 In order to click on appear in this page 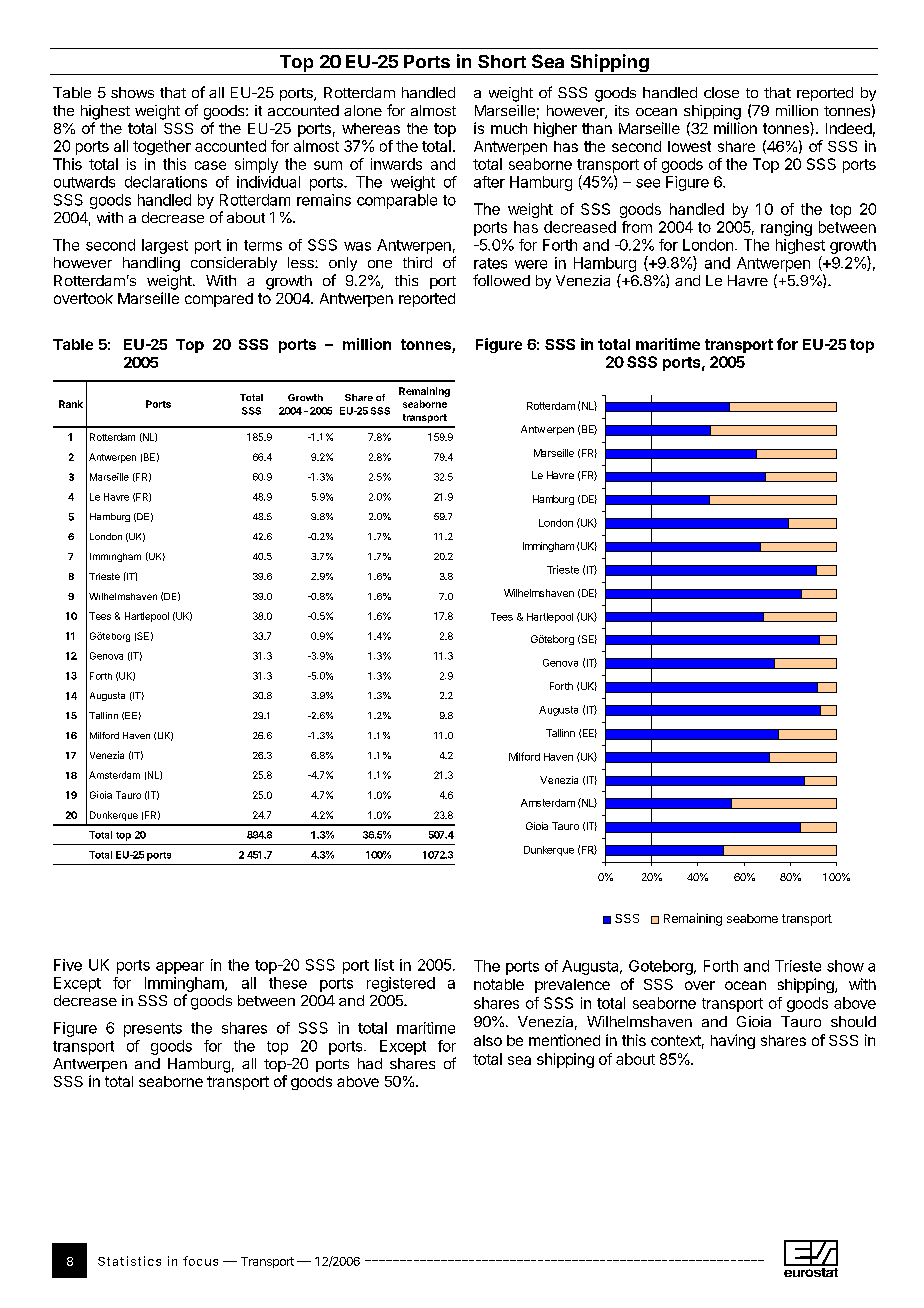, I will do `click(180, 968)`.
